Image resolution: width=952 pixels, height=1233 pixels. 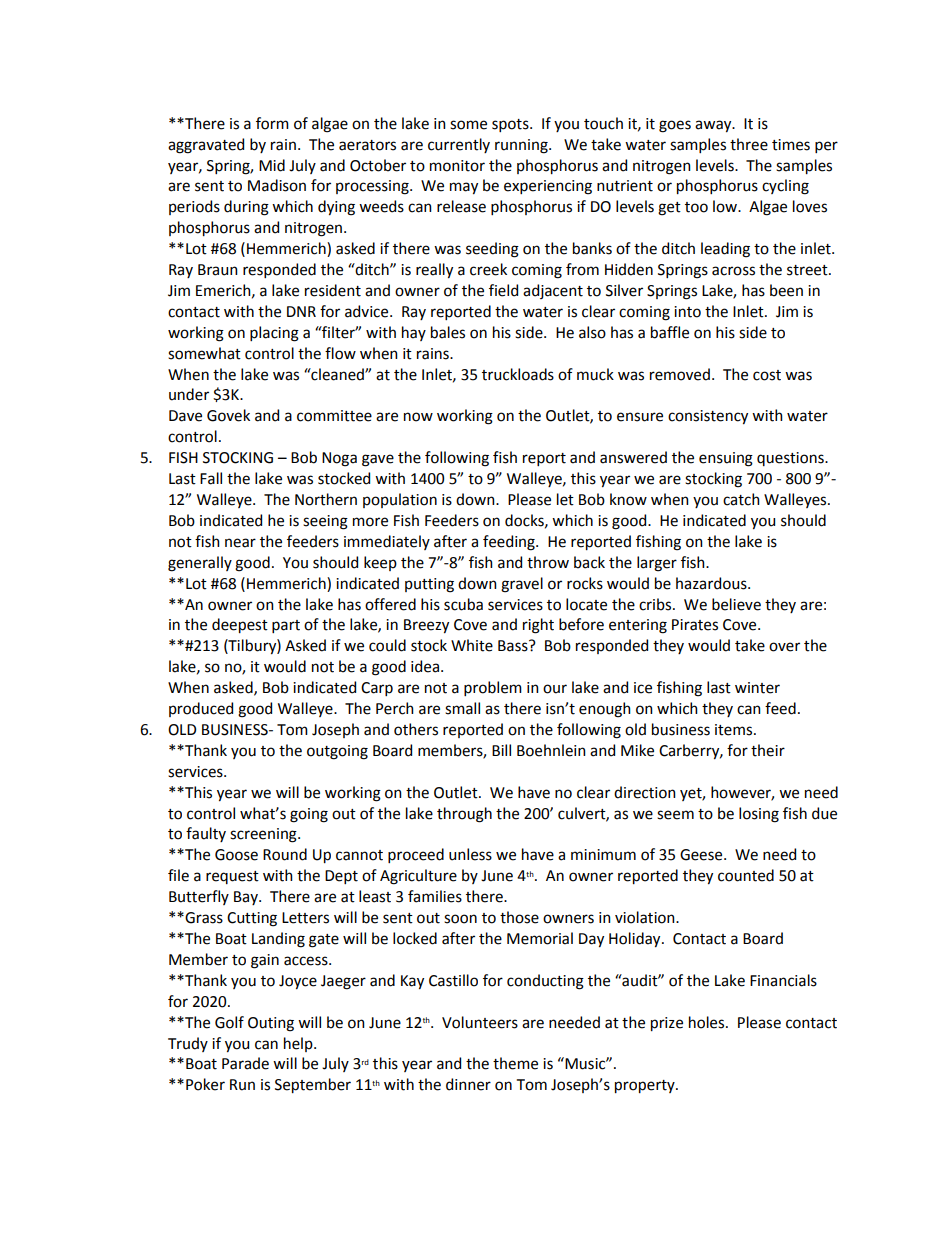 What do you see at coordinates (240, 625) in the page?
I see `deepest` at bounding box center [240, 625].
